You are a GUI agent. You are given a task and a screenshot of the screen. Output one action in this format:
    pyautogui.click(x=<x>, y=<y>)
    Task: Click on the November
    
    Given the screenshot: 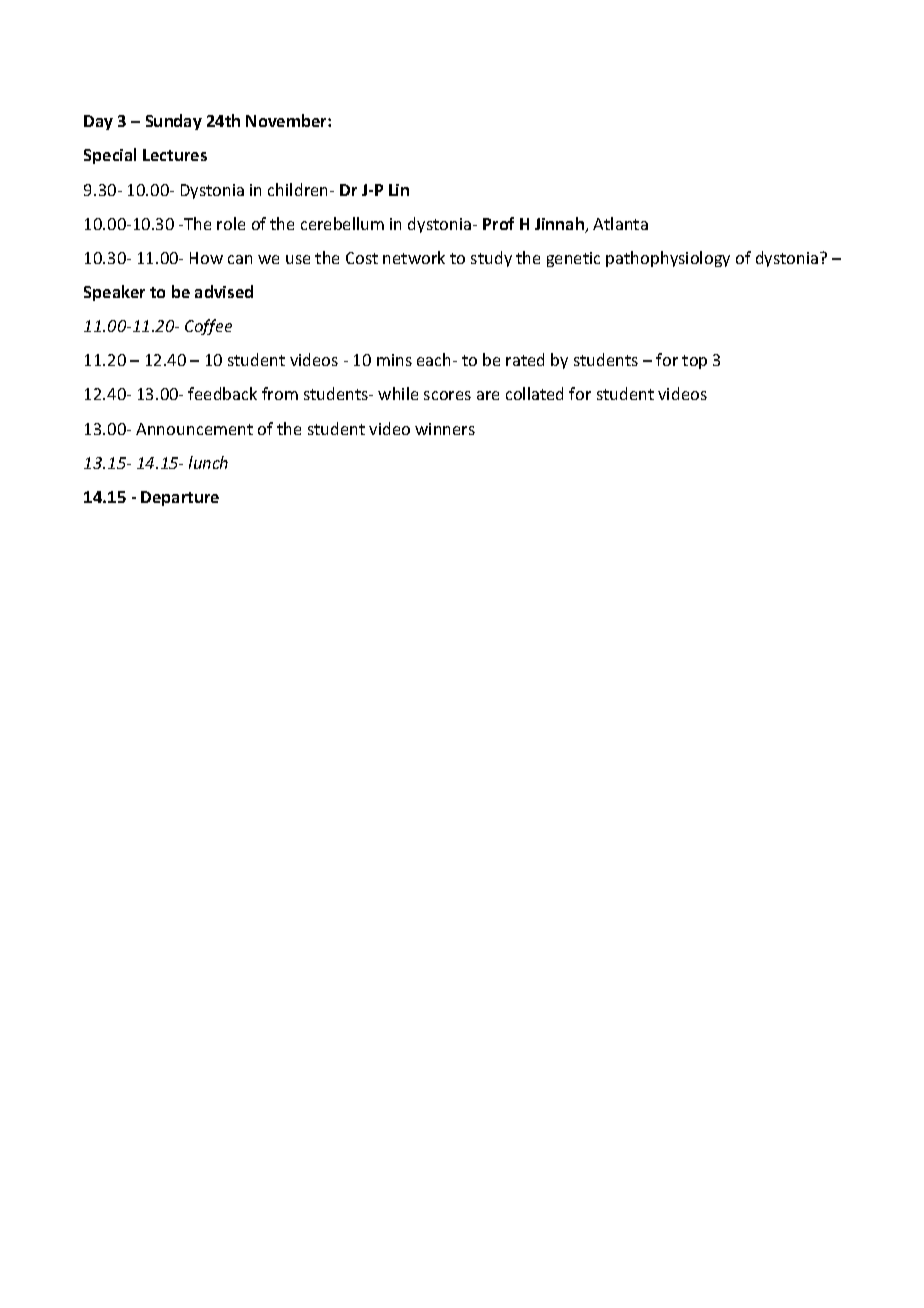 What is the action you would take?
    pyautogui.click(x=287, y=120)
